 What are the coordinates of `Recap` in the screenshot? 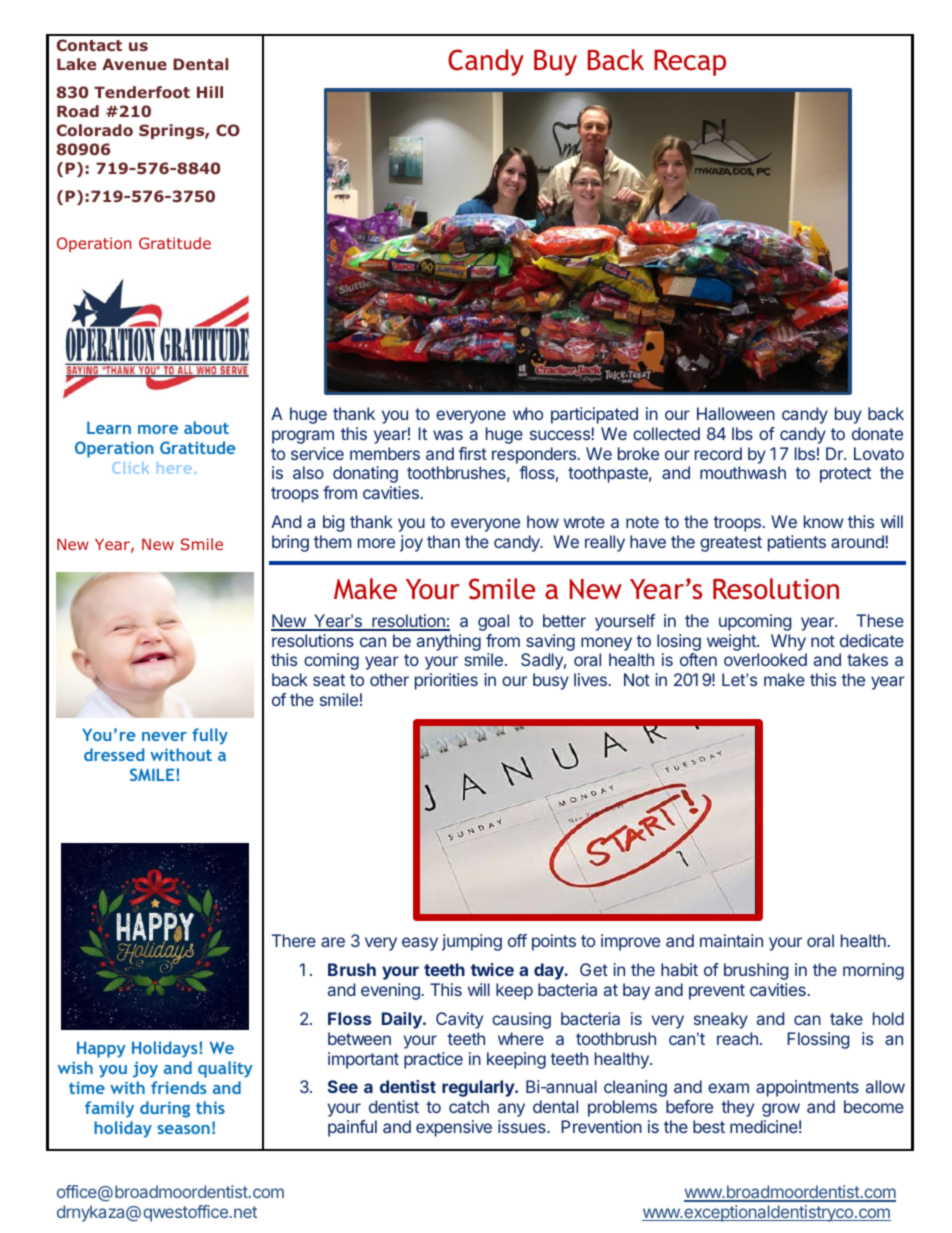 It's located at (690, 63).
